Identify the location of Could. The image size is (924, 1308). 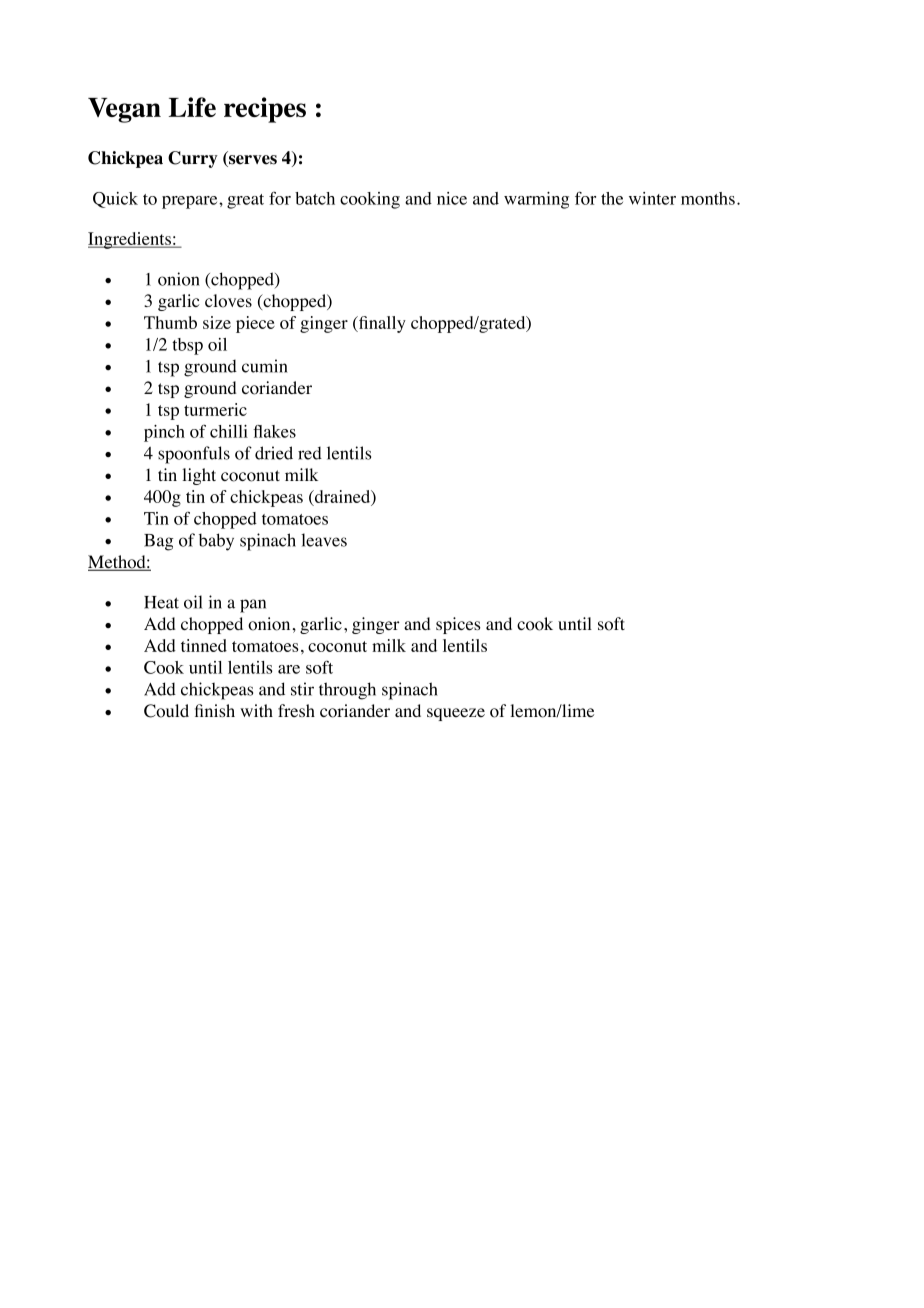
(166, 711).
